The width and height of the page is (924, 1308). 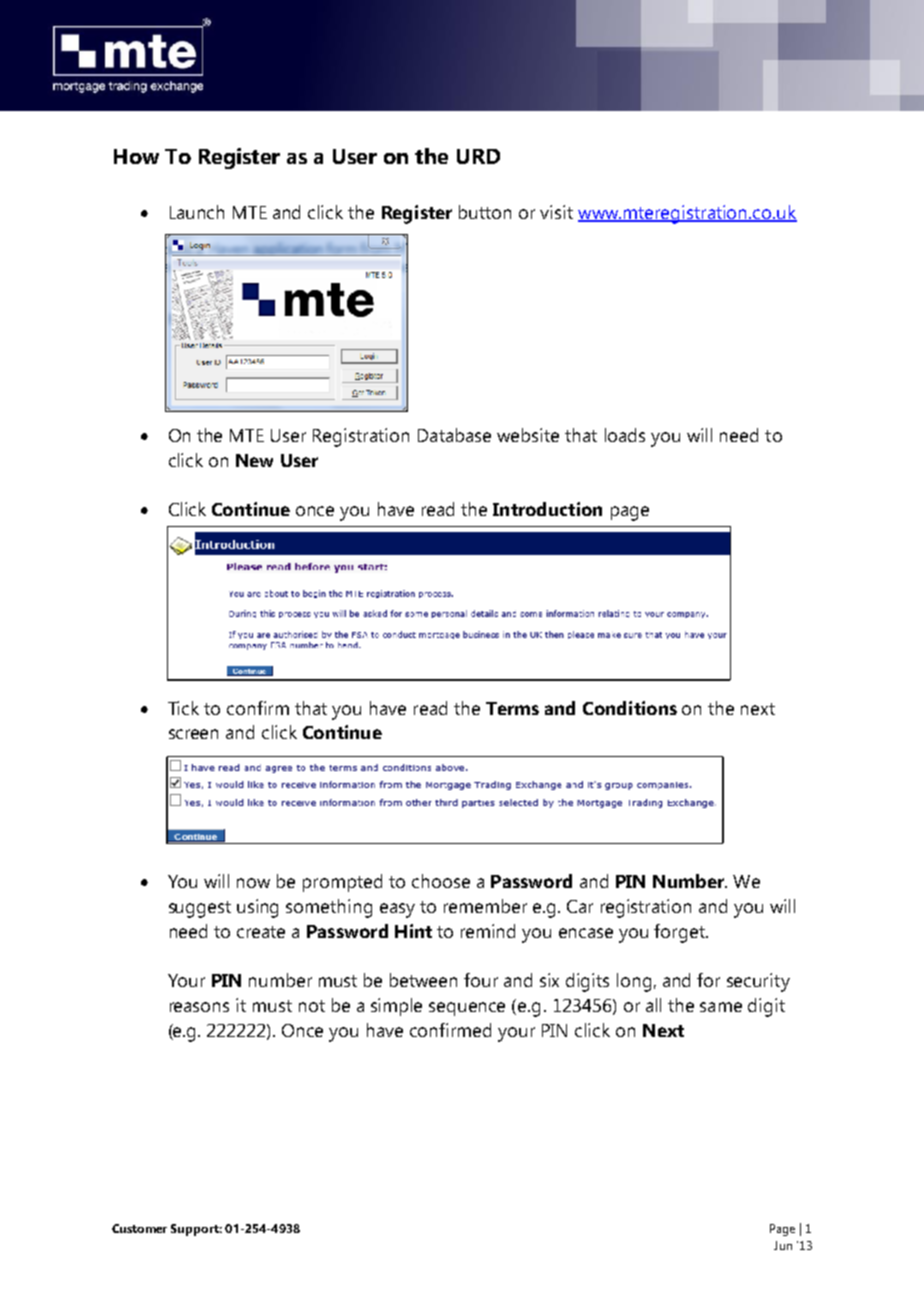 What do you see at coordinates (680, 933) in the page?
I see `forget` at bounding box center [680, 933].
